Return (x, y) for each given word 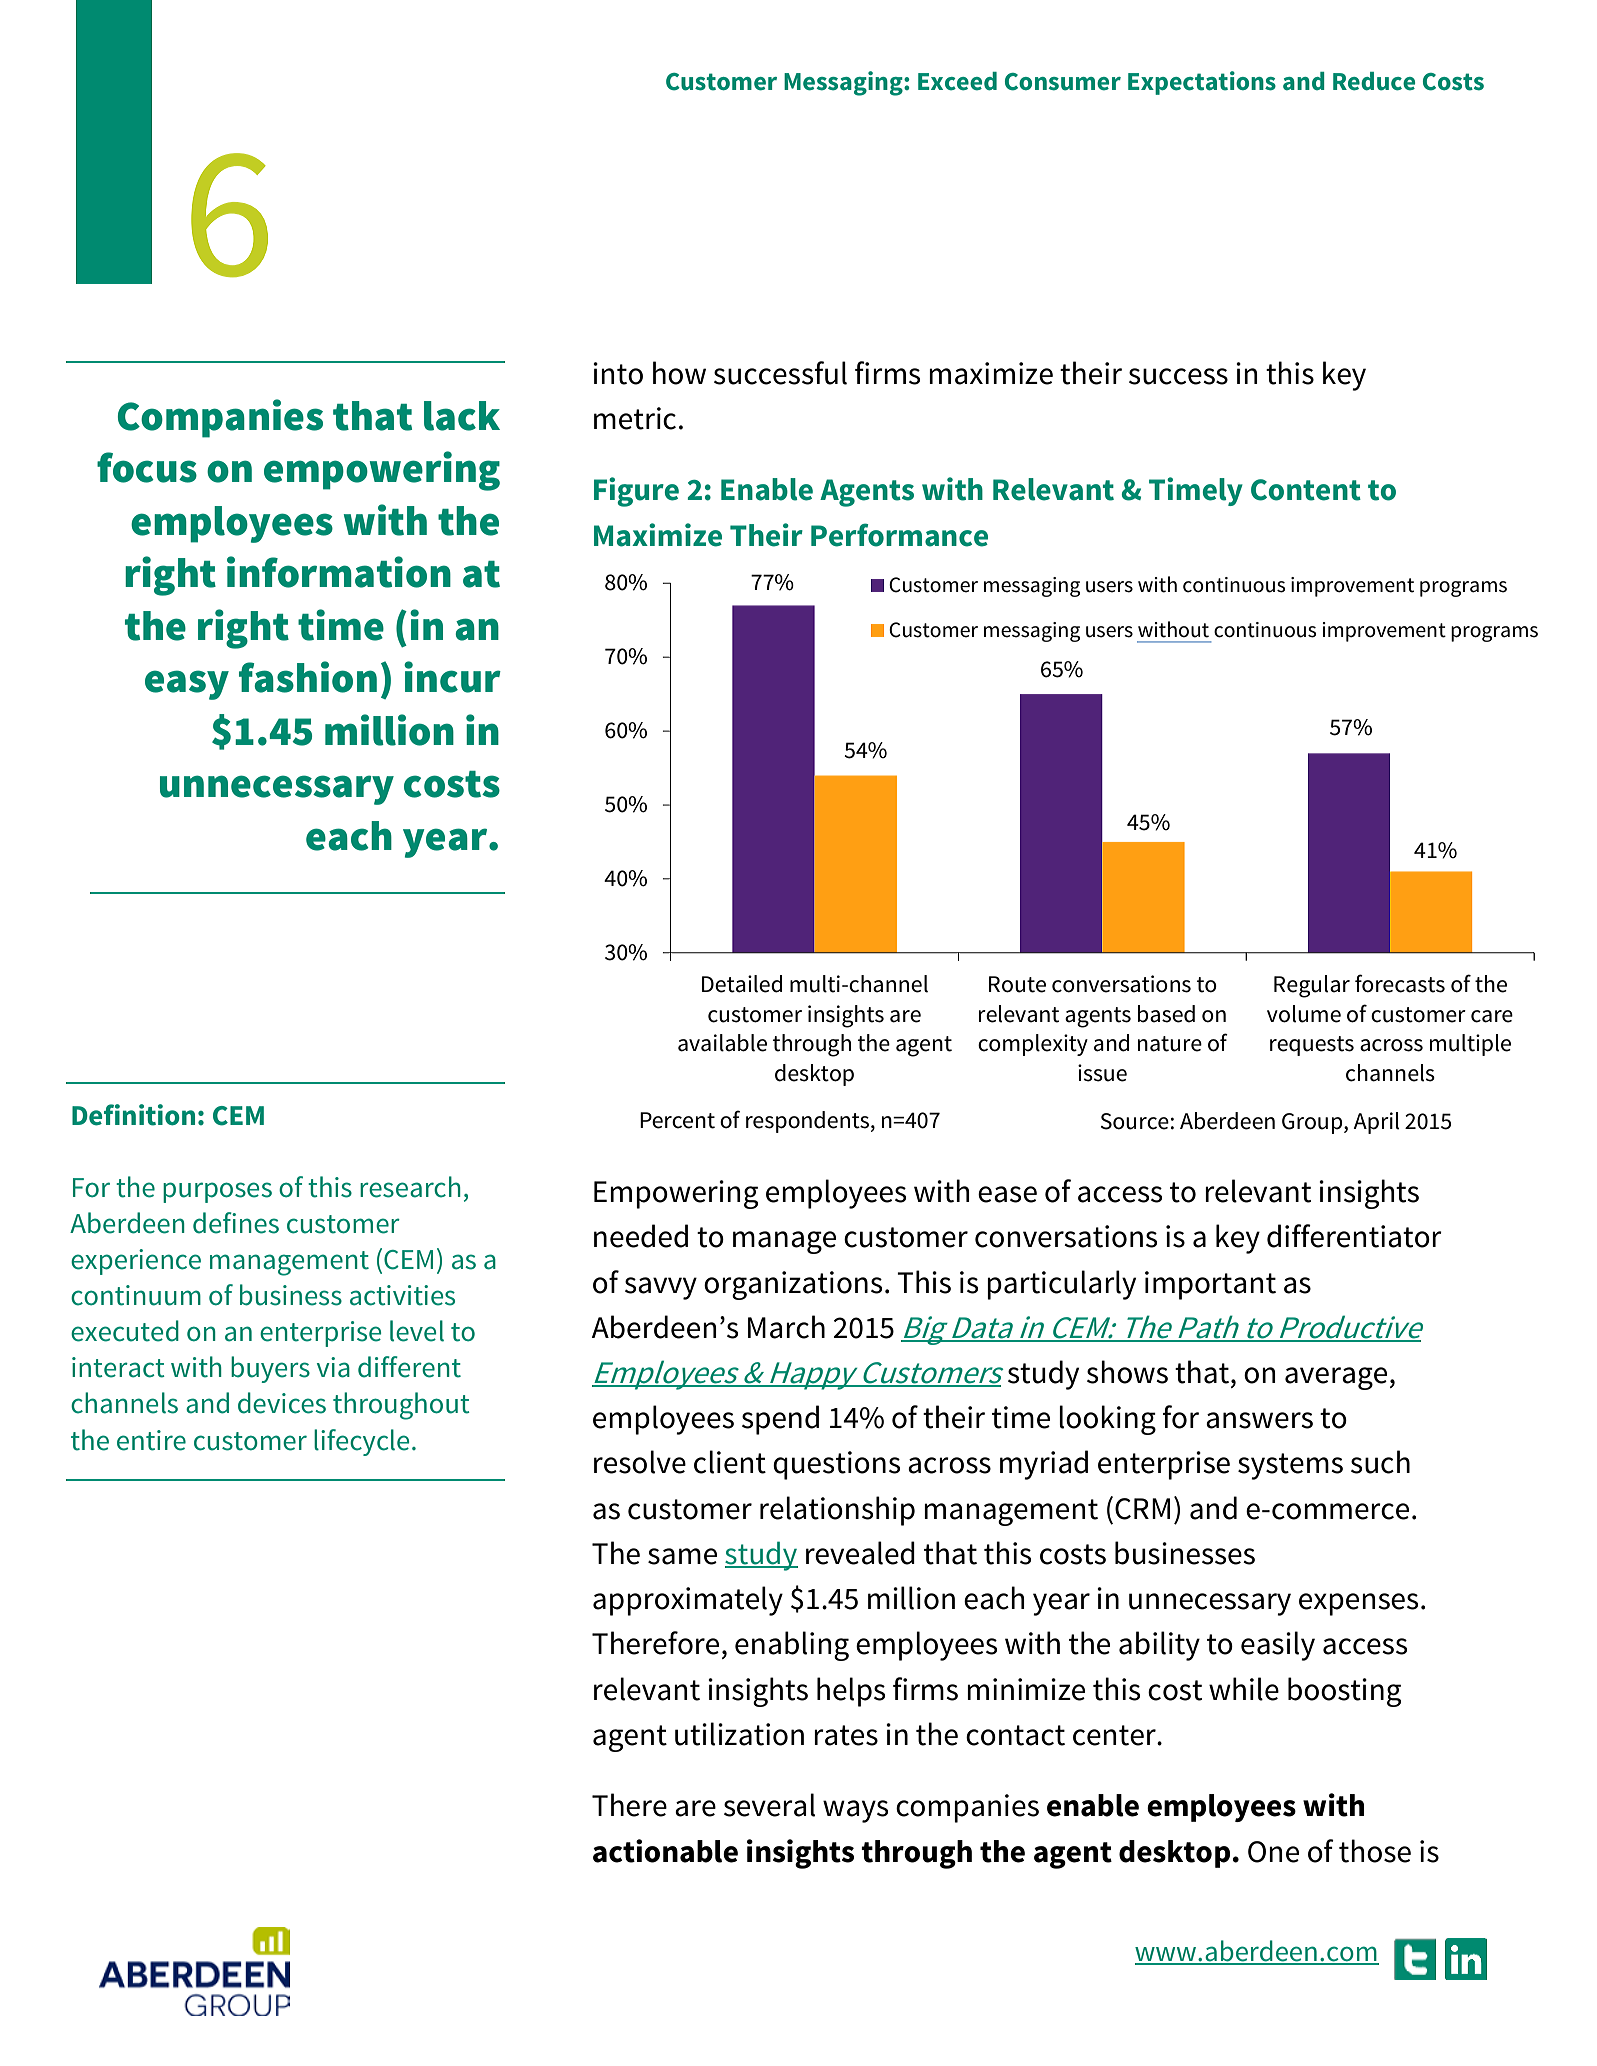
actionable (665, 1851)
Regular (1312, 986)
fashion (308, 677)
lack (462, 416)
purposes (217, 1192)
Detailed (742, 984)
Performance (899, 535)
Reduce (1374, 81)
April (1376, 1123)
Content (1306, 490)
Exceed (957, 81)
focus (147, 467)
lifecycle (361, 1442)
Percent (677, 1120)
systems (1290, 1466)
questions (837, 1465)
